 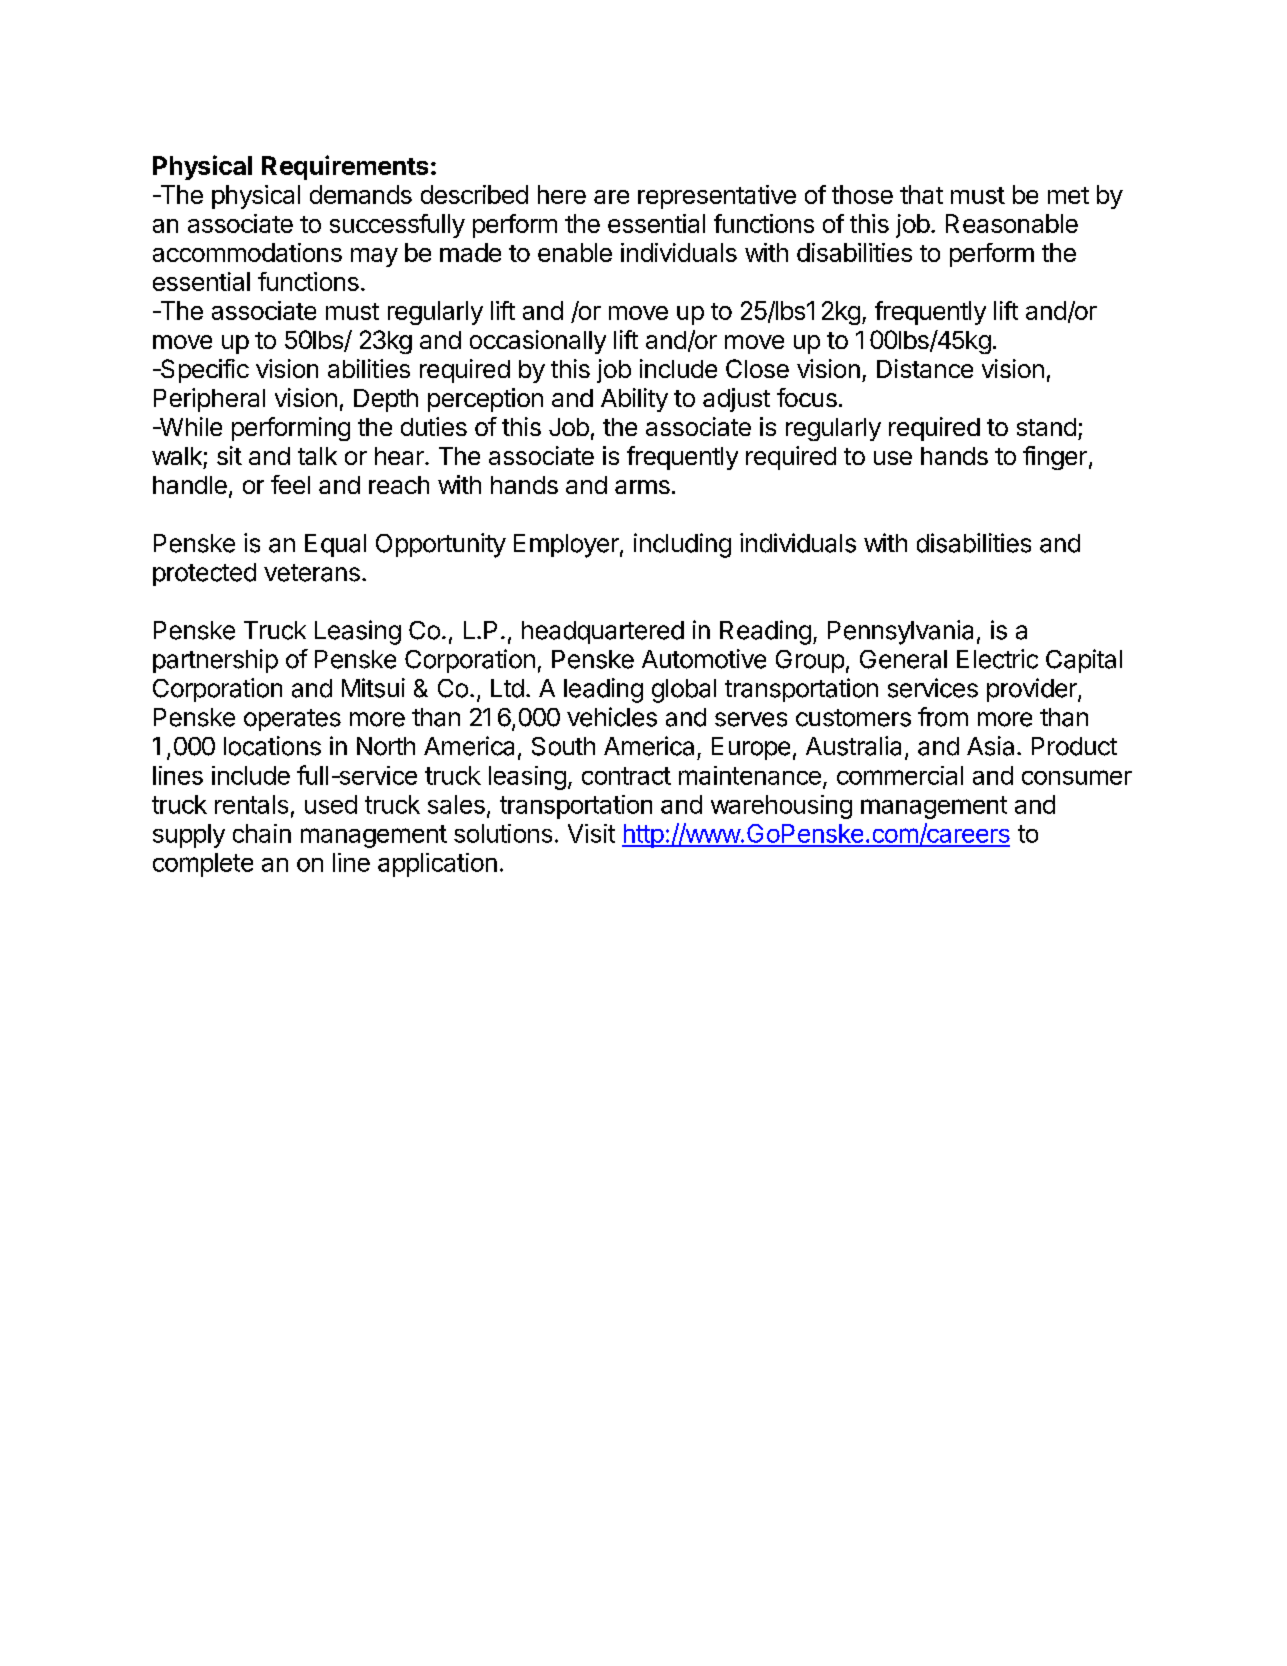 What do you see at coordinates (562, 194) in the screenshot?
I see `here` at bounding box center [562, 194].
